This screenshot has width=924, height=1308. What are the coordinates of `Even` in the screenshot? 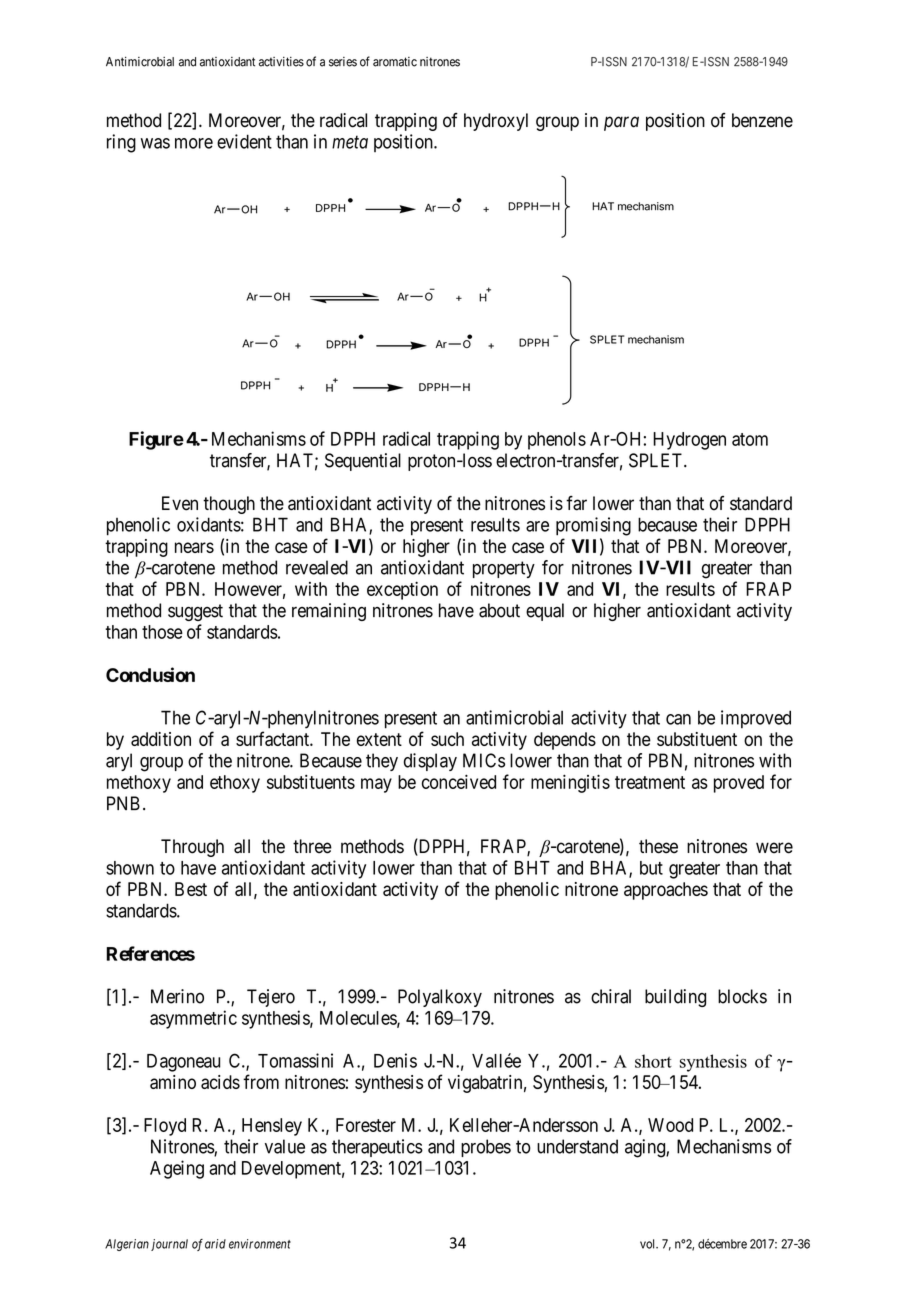 It's located at (180, 503).
